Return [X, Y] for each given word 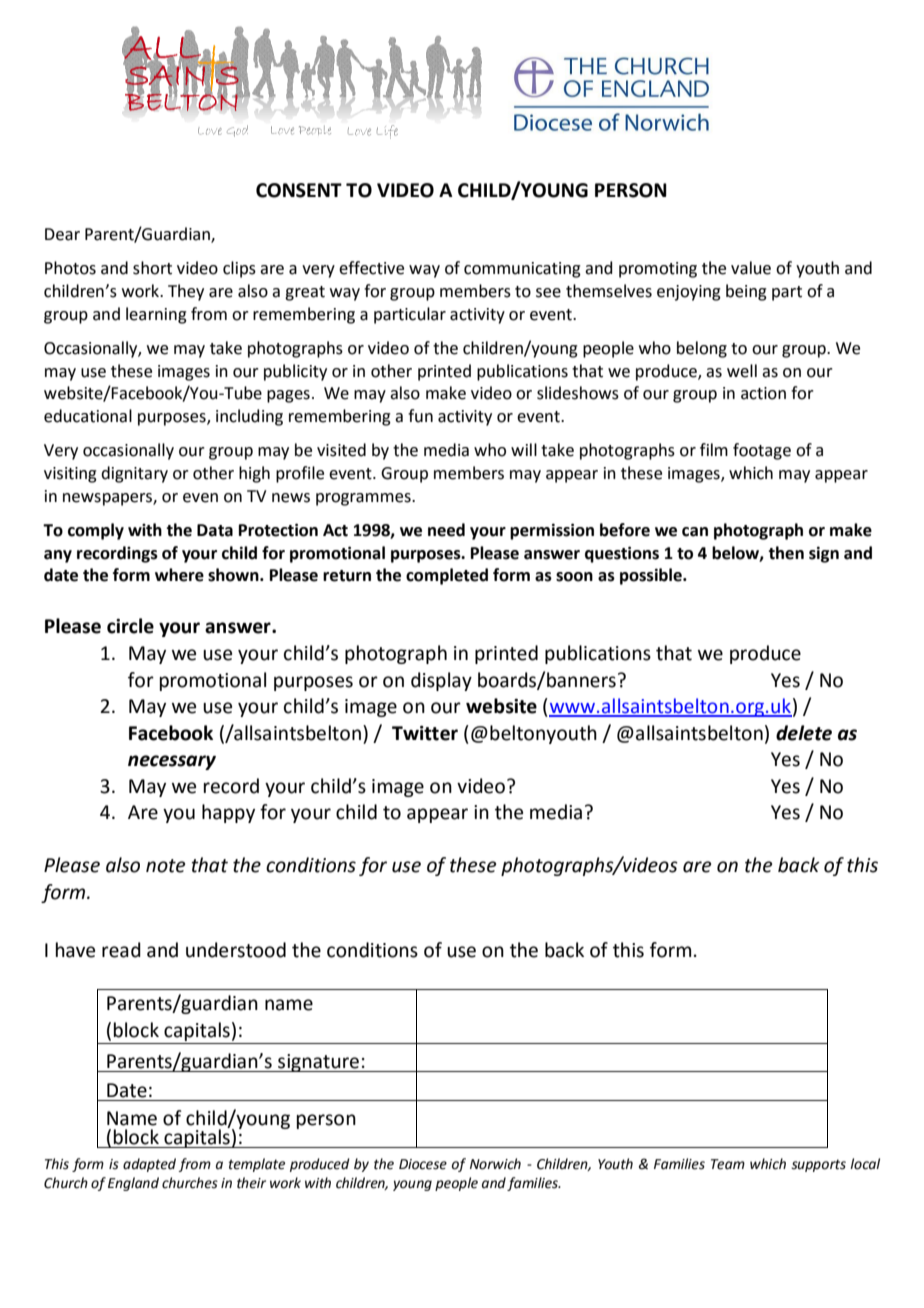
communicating [522, 270]
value [751, 268]
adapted [149, 1165]
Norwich [495, 1164]
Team [728, 1164]
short [152, 268]
